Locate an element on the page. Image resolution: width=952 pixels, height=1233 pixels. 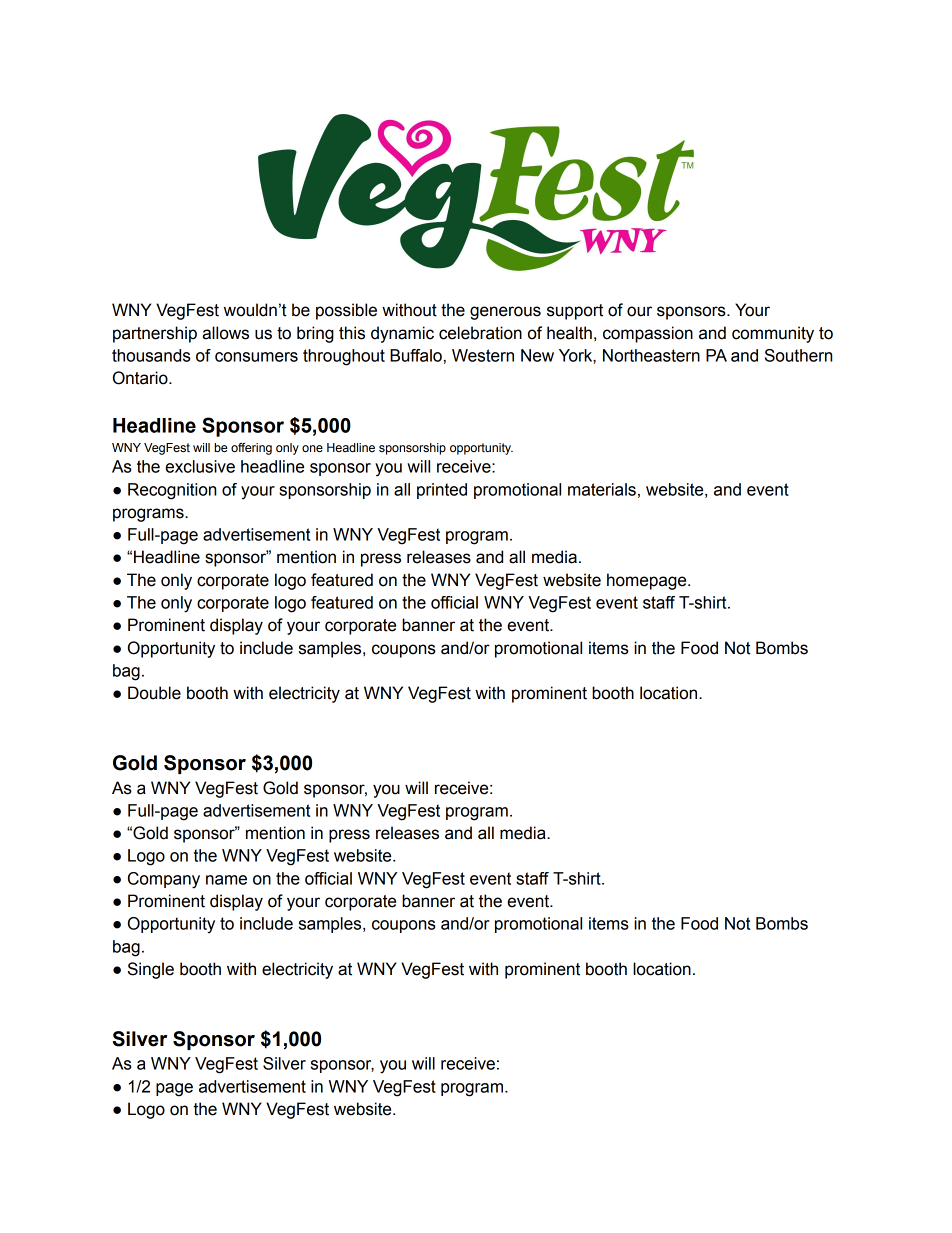
Recognition is located at coordinates (172, 491).
